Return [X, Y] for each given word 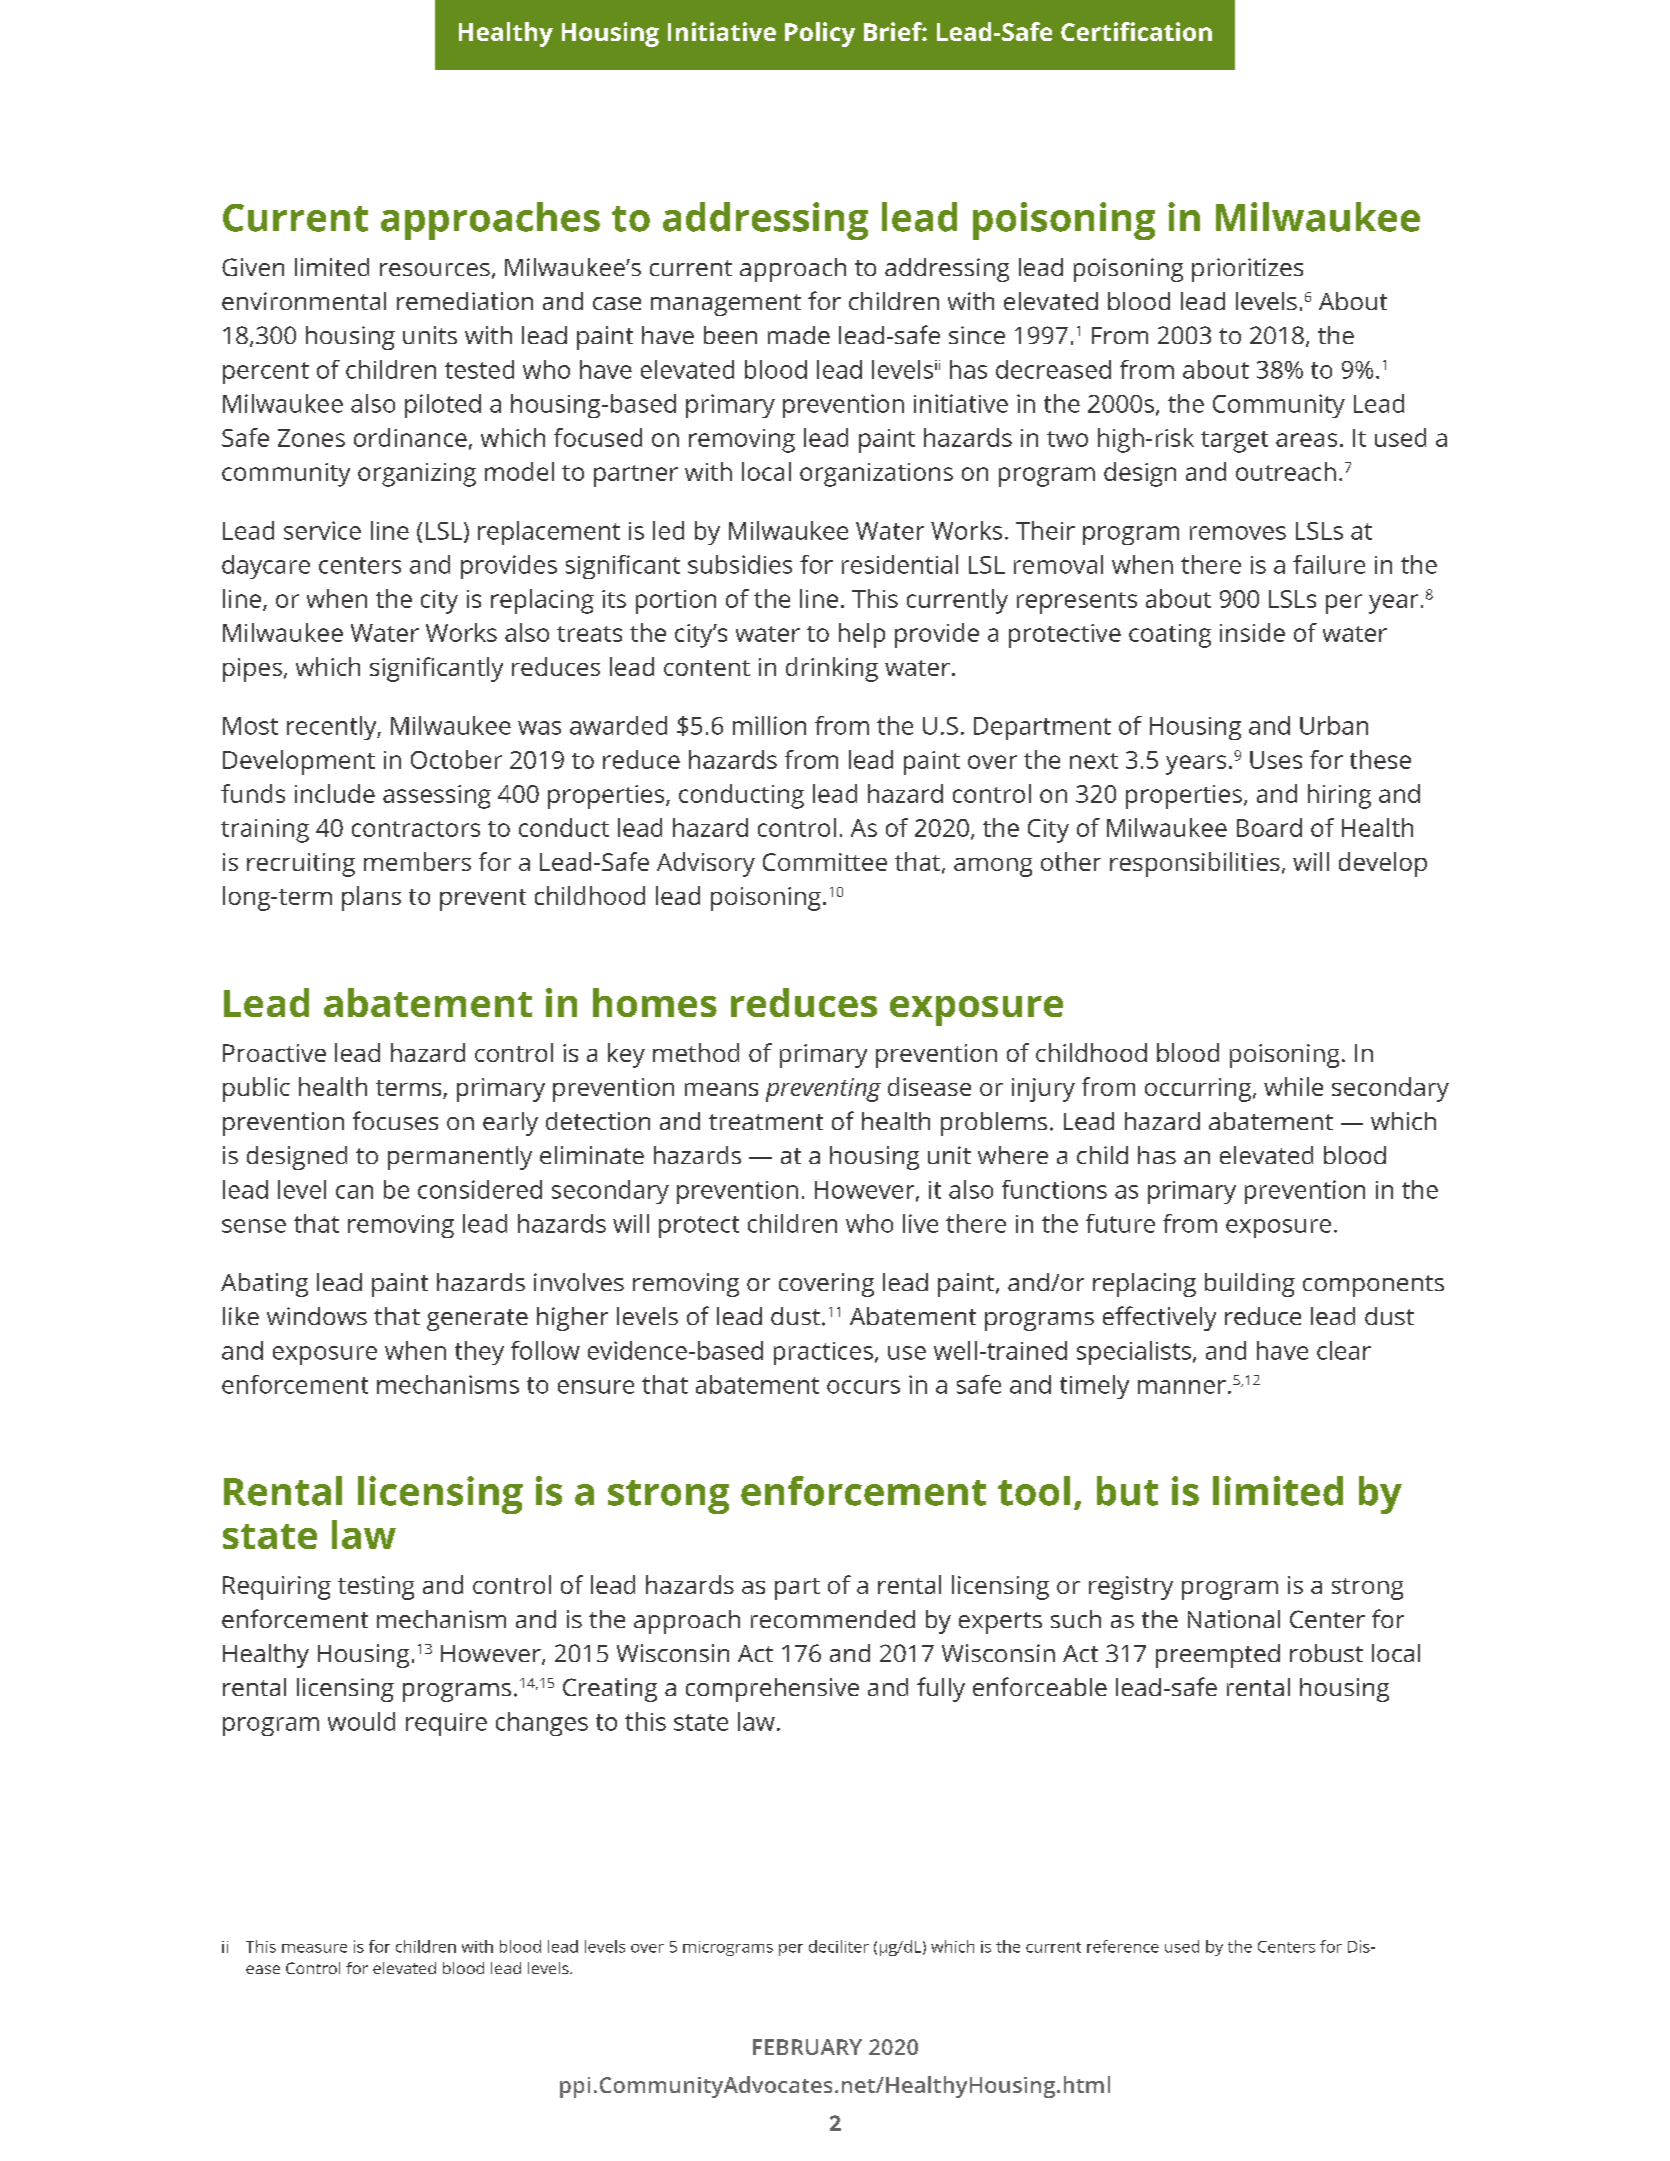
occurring [1199, 1090]
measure [314, 1948]
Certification [1136, 31]
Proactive [274, 1053]
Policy [820, 34]
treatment [766, 1122]
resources [435, 269]
